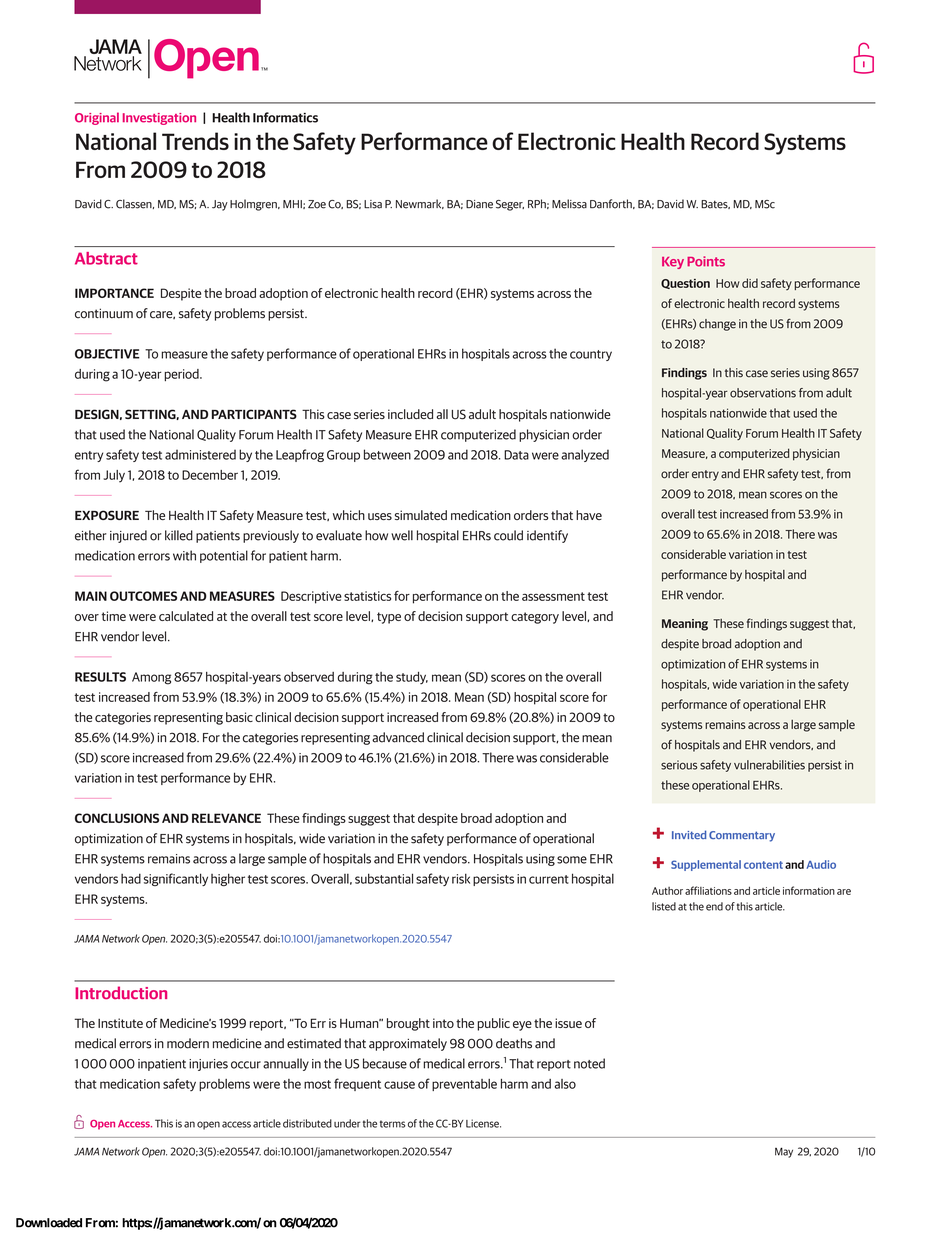  I want to click on Newmark, so click(420, 204).
